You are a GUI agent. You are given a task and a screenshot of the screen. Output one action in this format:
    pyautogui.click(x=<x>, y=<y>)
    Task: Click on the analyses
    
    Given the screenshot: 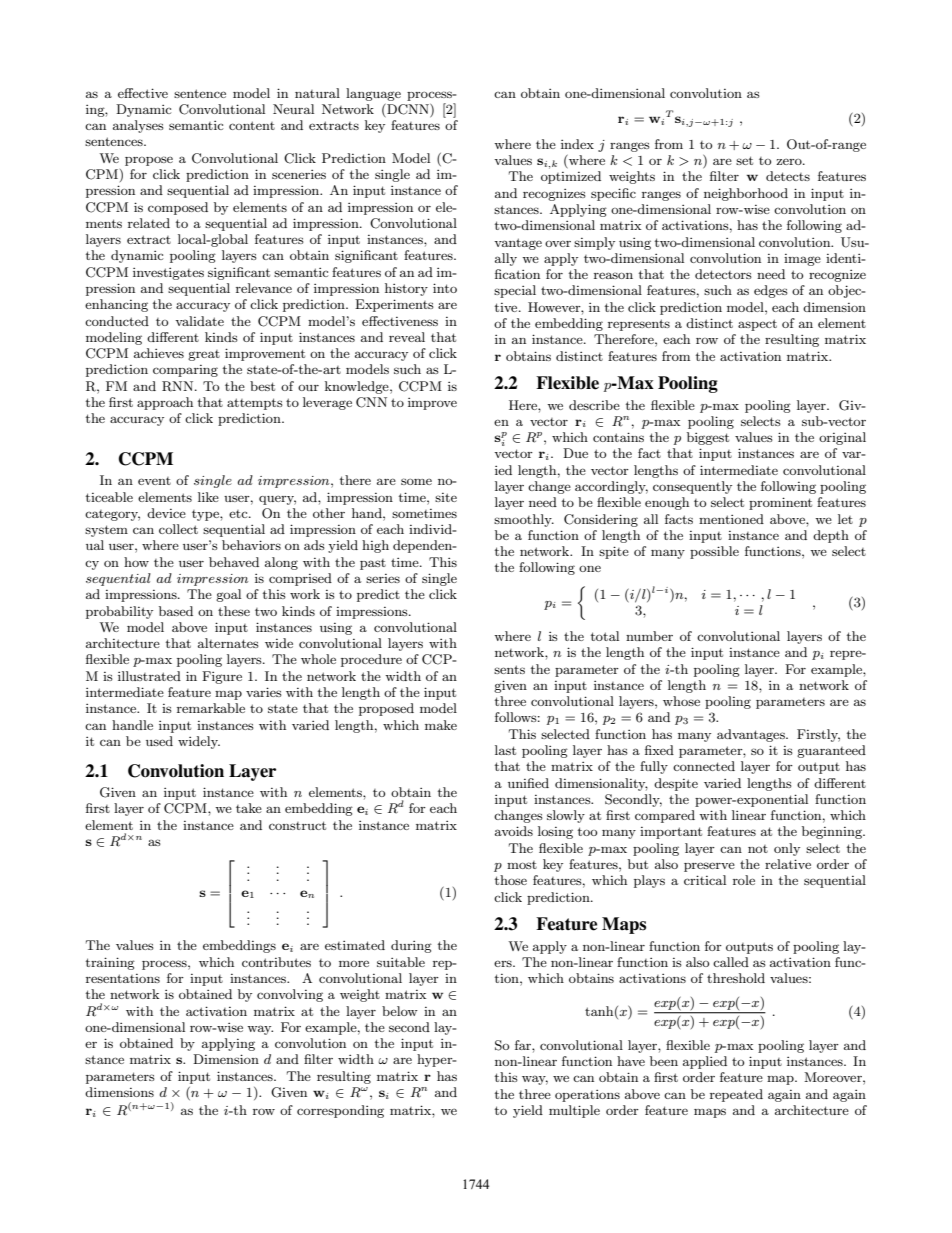 What is the action you would take?
    pyautogui.click(x=138, y=126)
